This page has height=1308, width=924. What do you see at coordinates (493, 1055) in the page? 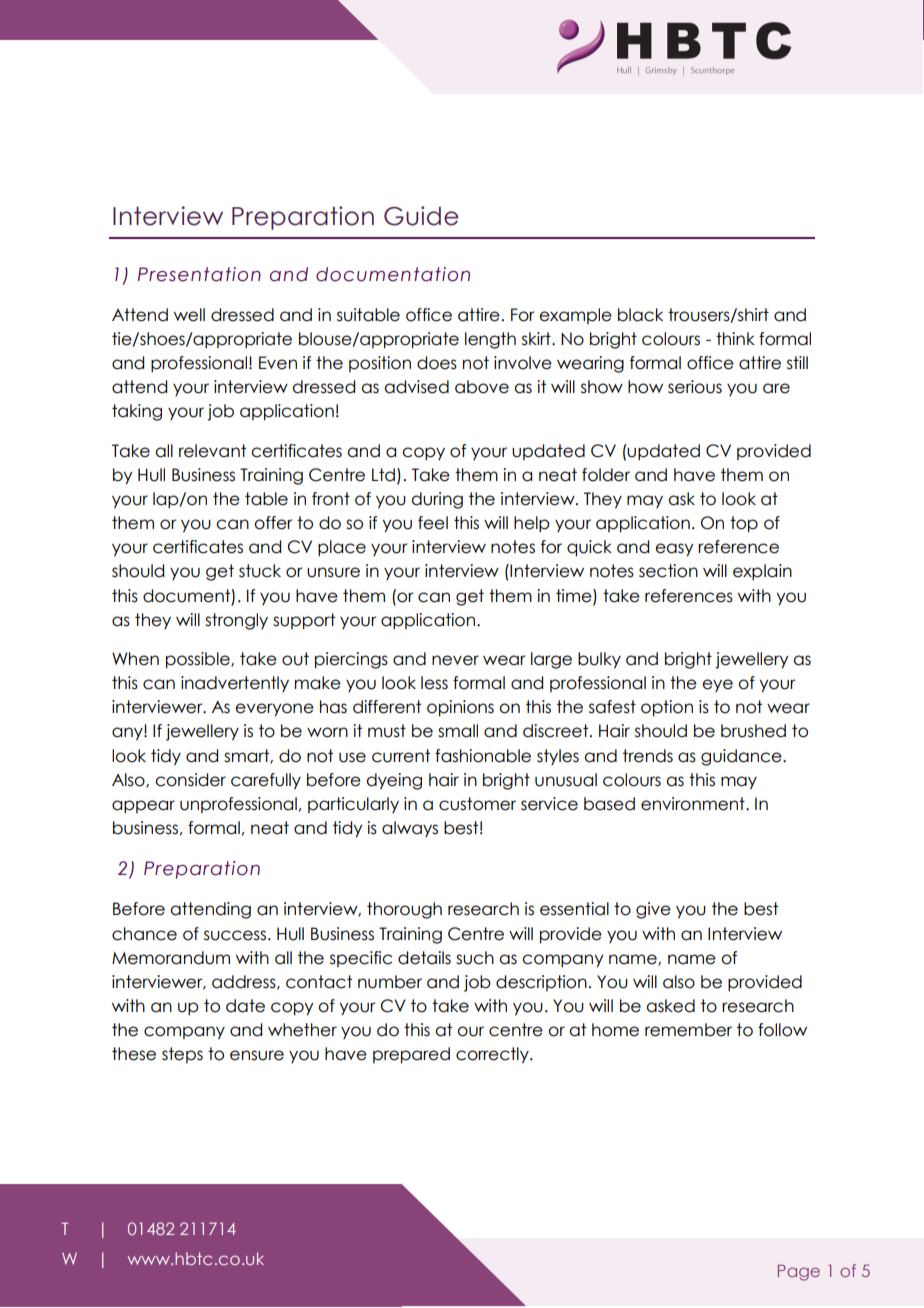
I see `correctly` at bounding box center [493, 1055].
